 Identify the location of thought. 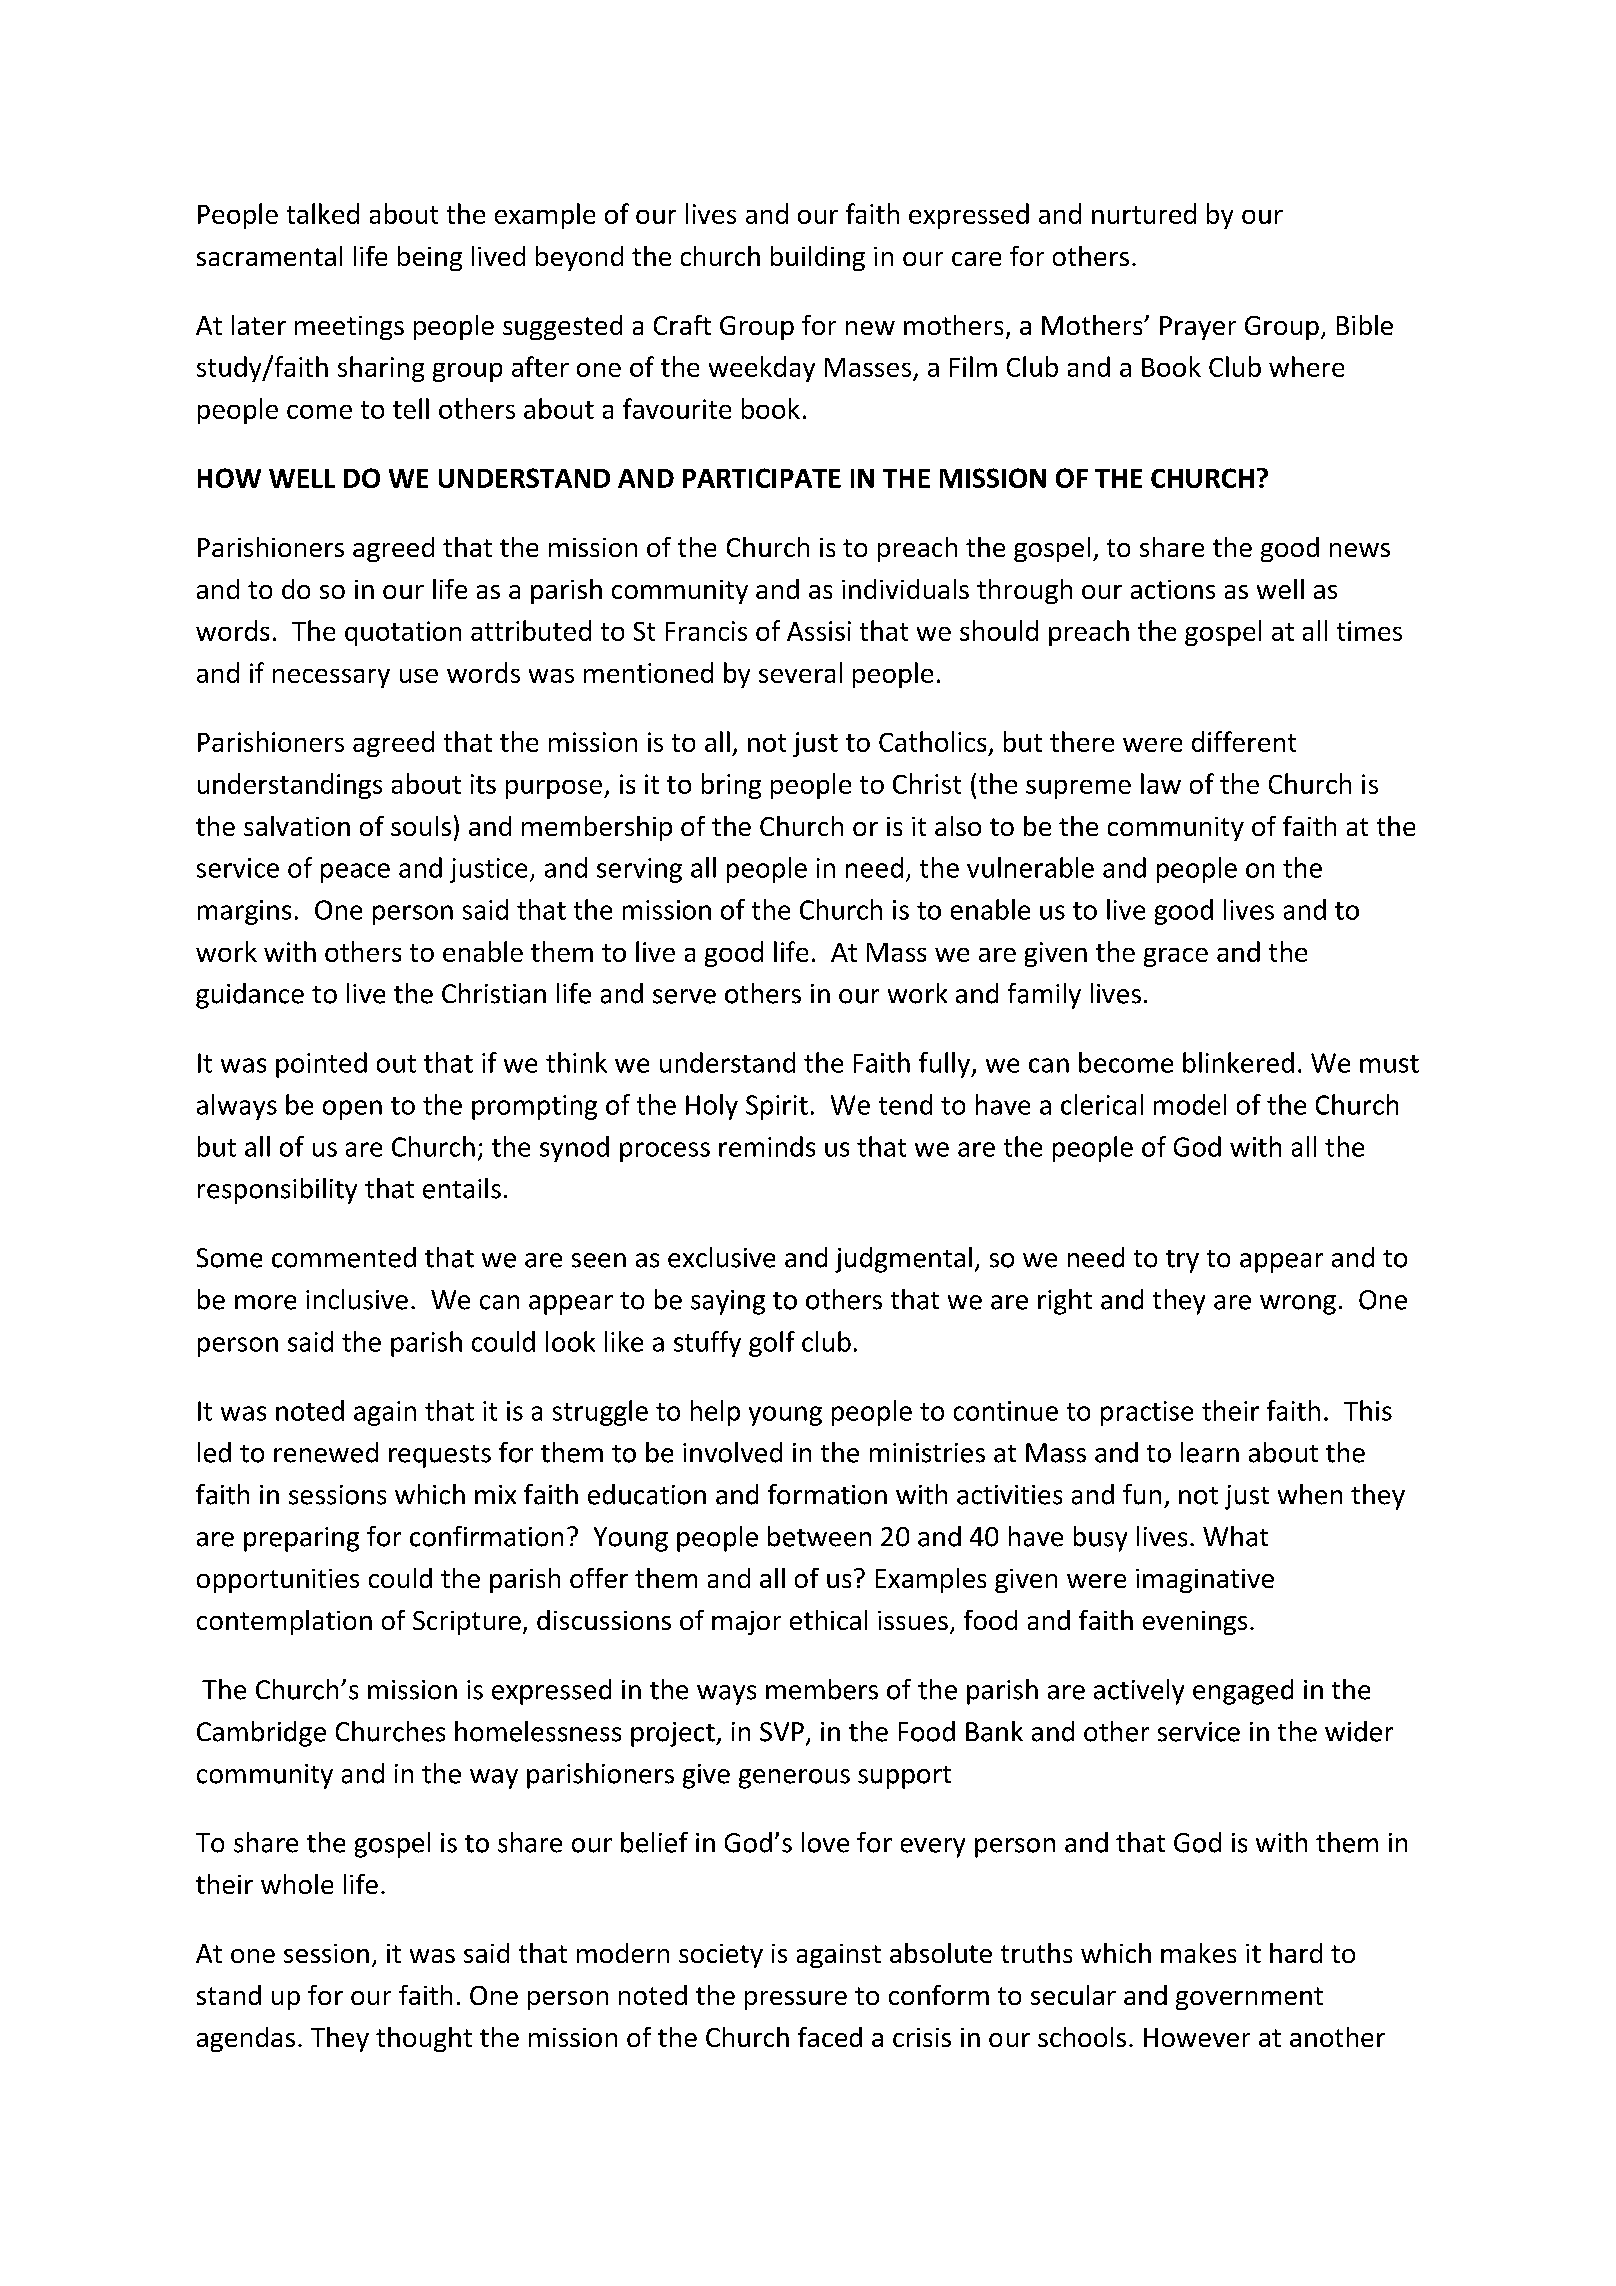
(424, 2039).
